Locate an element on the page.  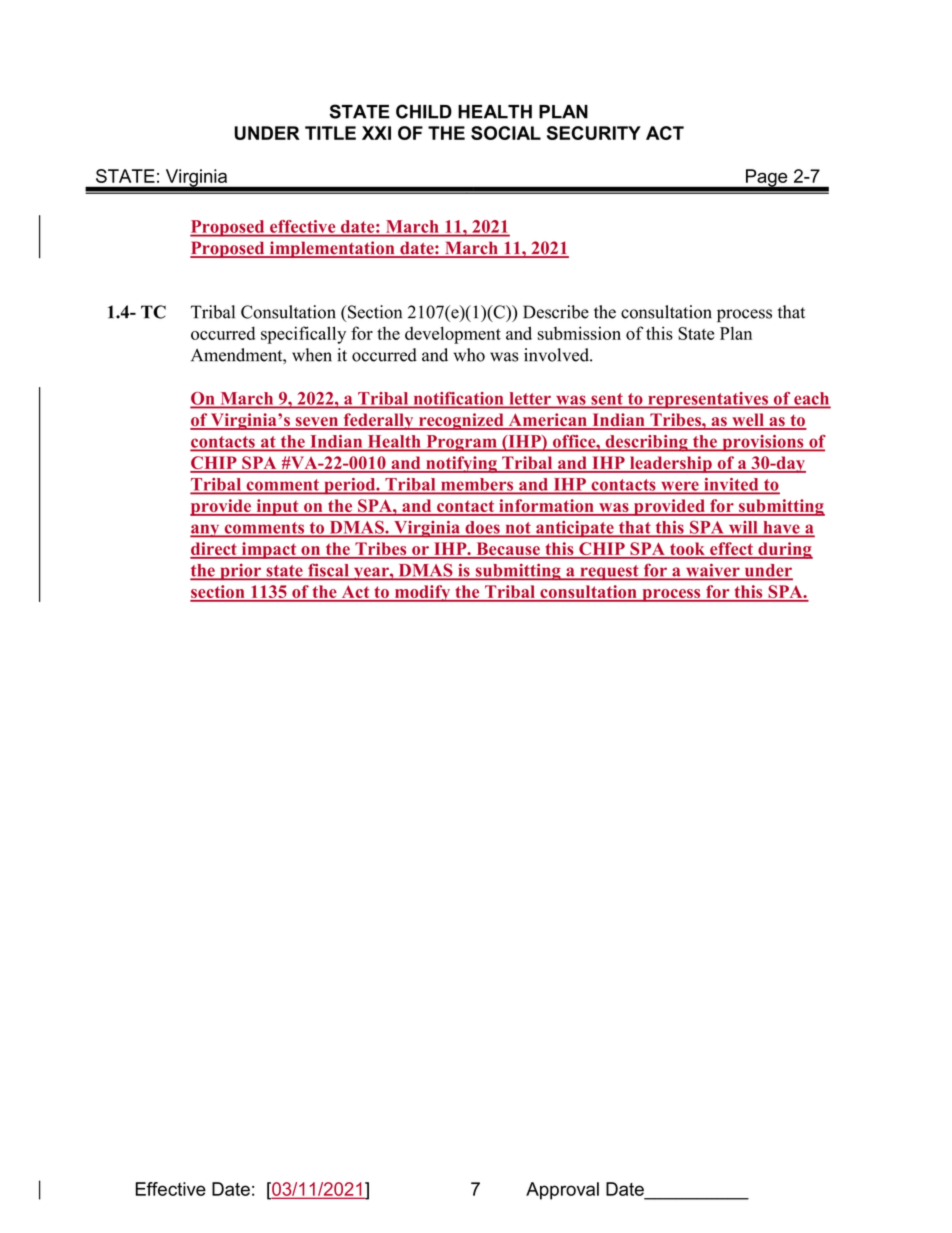
Approval is located at coordinates (562, 1191).
